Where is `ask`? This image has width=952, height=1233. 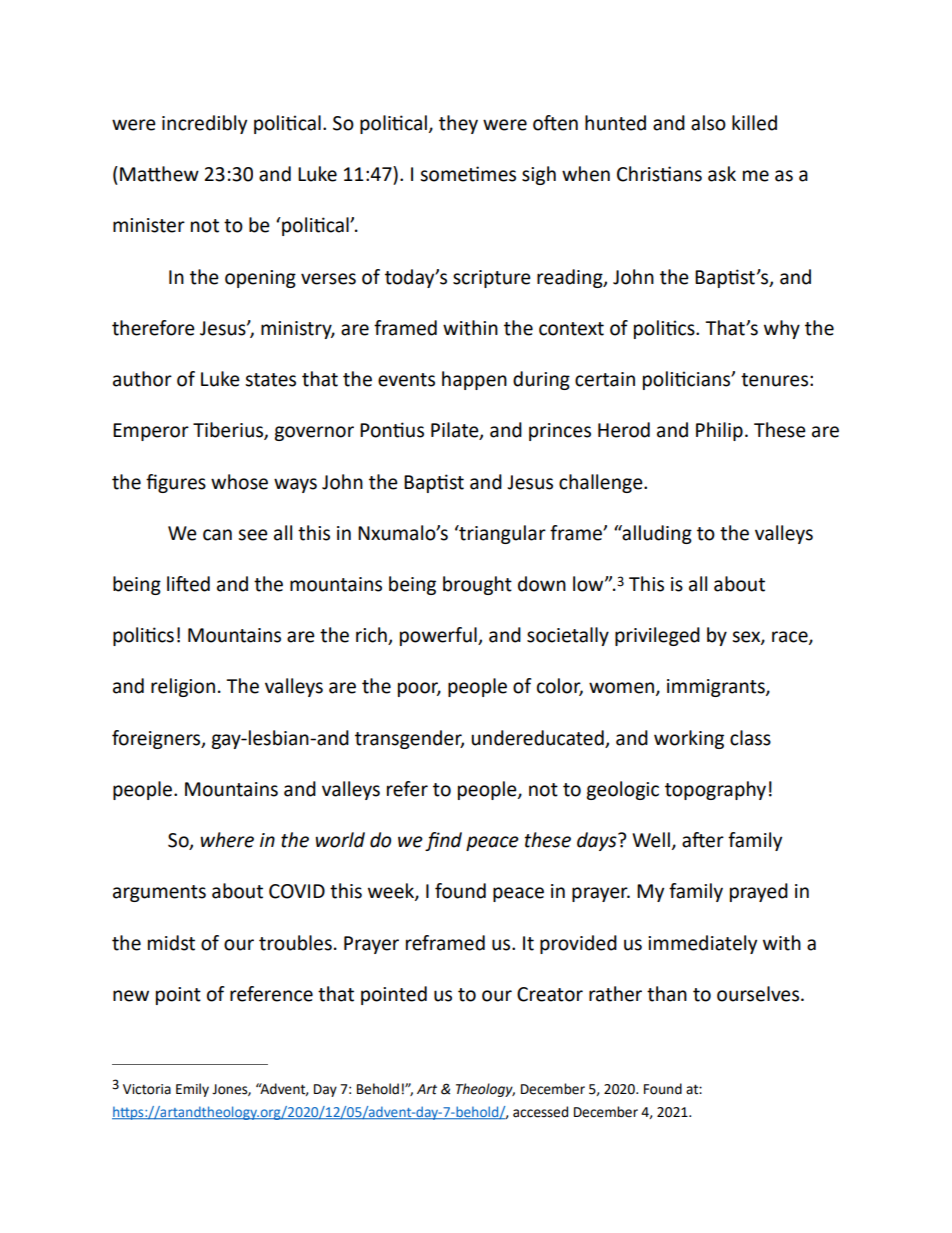 ask is located at coordinates (722, 174).
